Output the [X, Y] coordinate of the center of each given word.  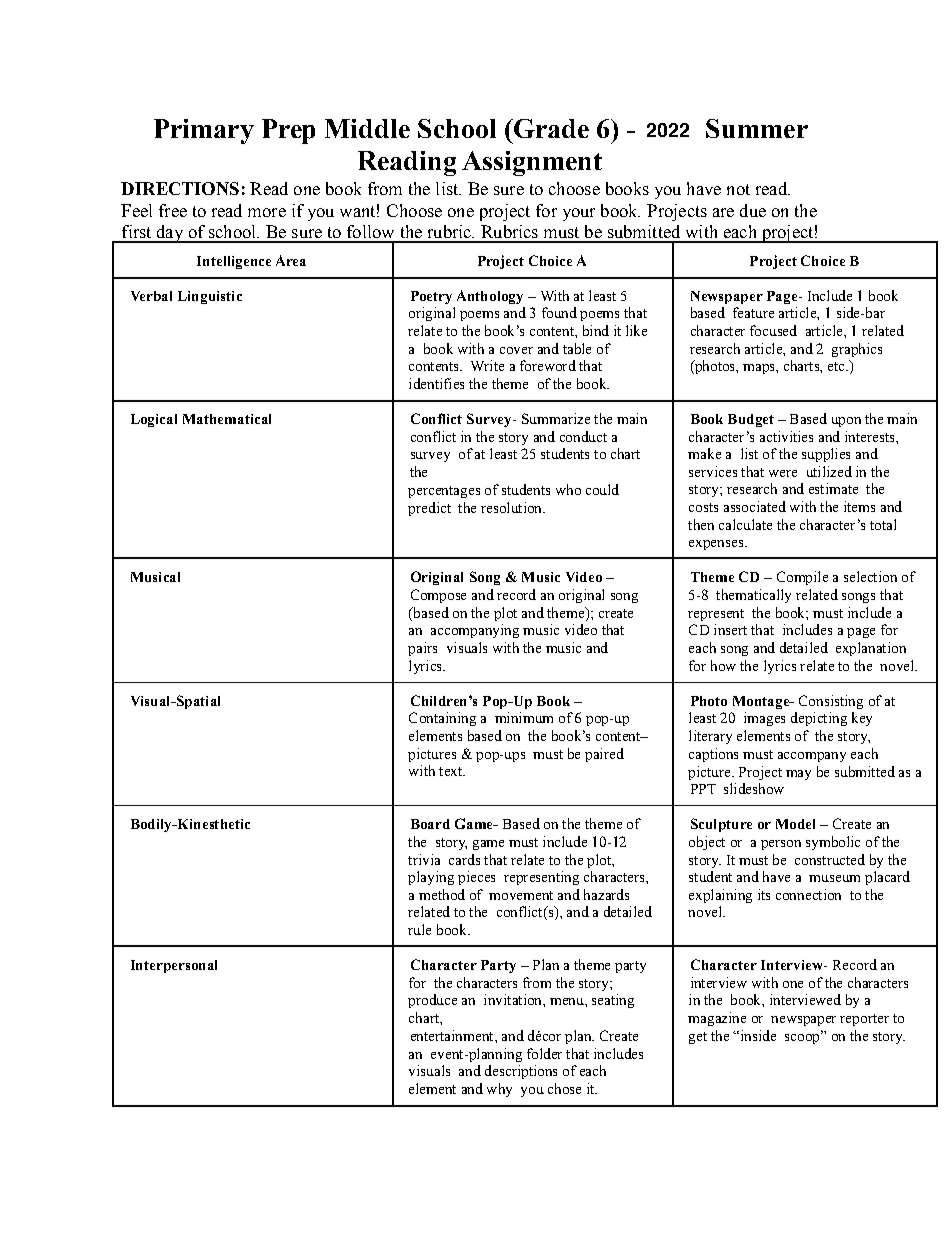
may [798, 775]
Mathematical [227, 419]
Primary [204, 131]
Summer [757, 128]
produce [432, 1001]
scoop [803, 1037]
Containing [442, 719]
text [452, 771]
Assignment [532, 163]
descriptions [521, 1072]
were [783, 473]
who [568, 489]
